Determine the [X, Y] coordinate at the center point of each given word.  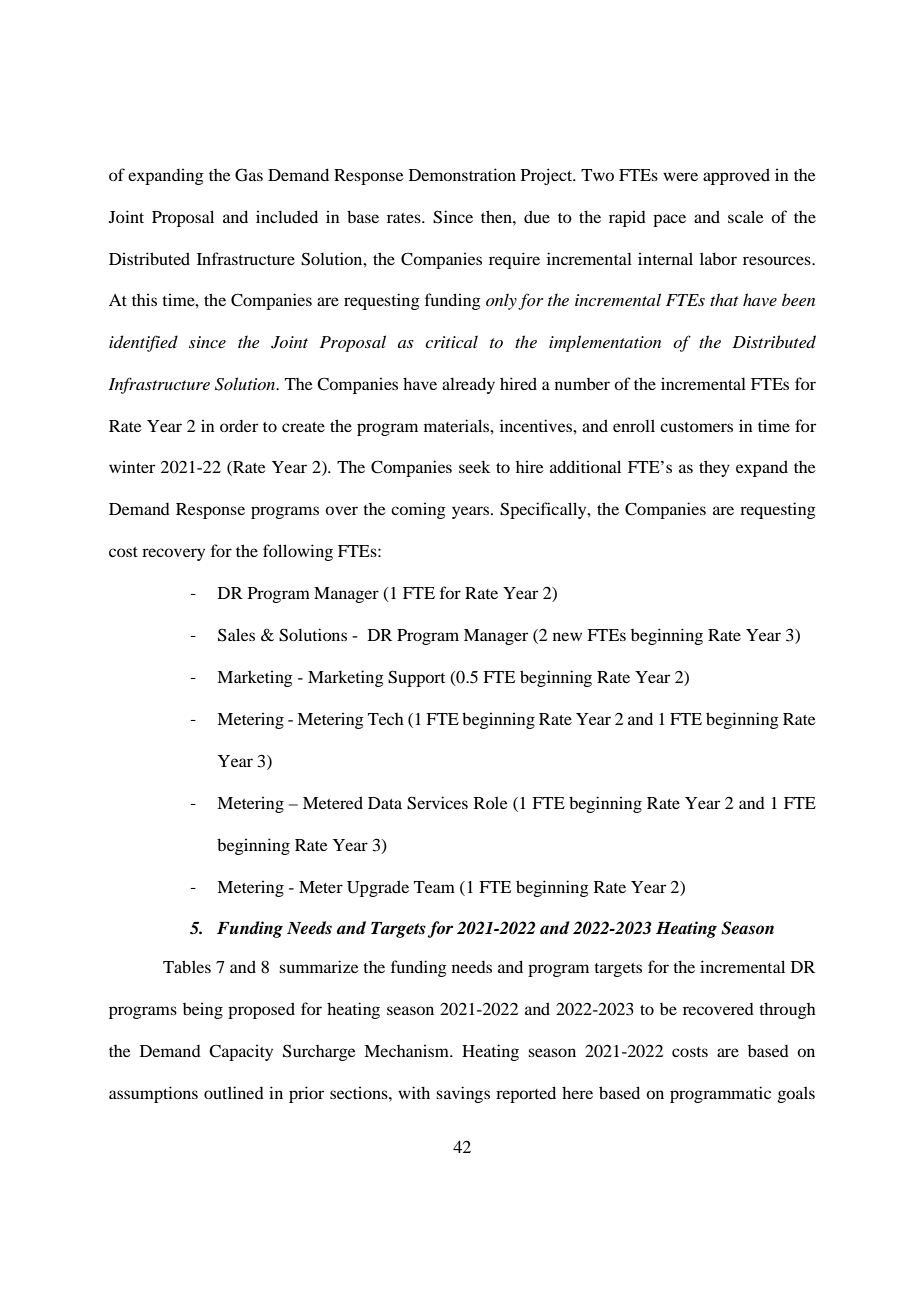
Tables [187, 966]
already [468, 385]
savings [463, 1094]
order [239, 426]
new [567, 636]
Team [434, 887]
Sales [236, 635]
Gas [249, 175]
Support [416, 678]
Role [491, 802]
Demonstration [462, 174]
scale [746, 216]
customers [696, 427]
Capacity [241, 1052]
